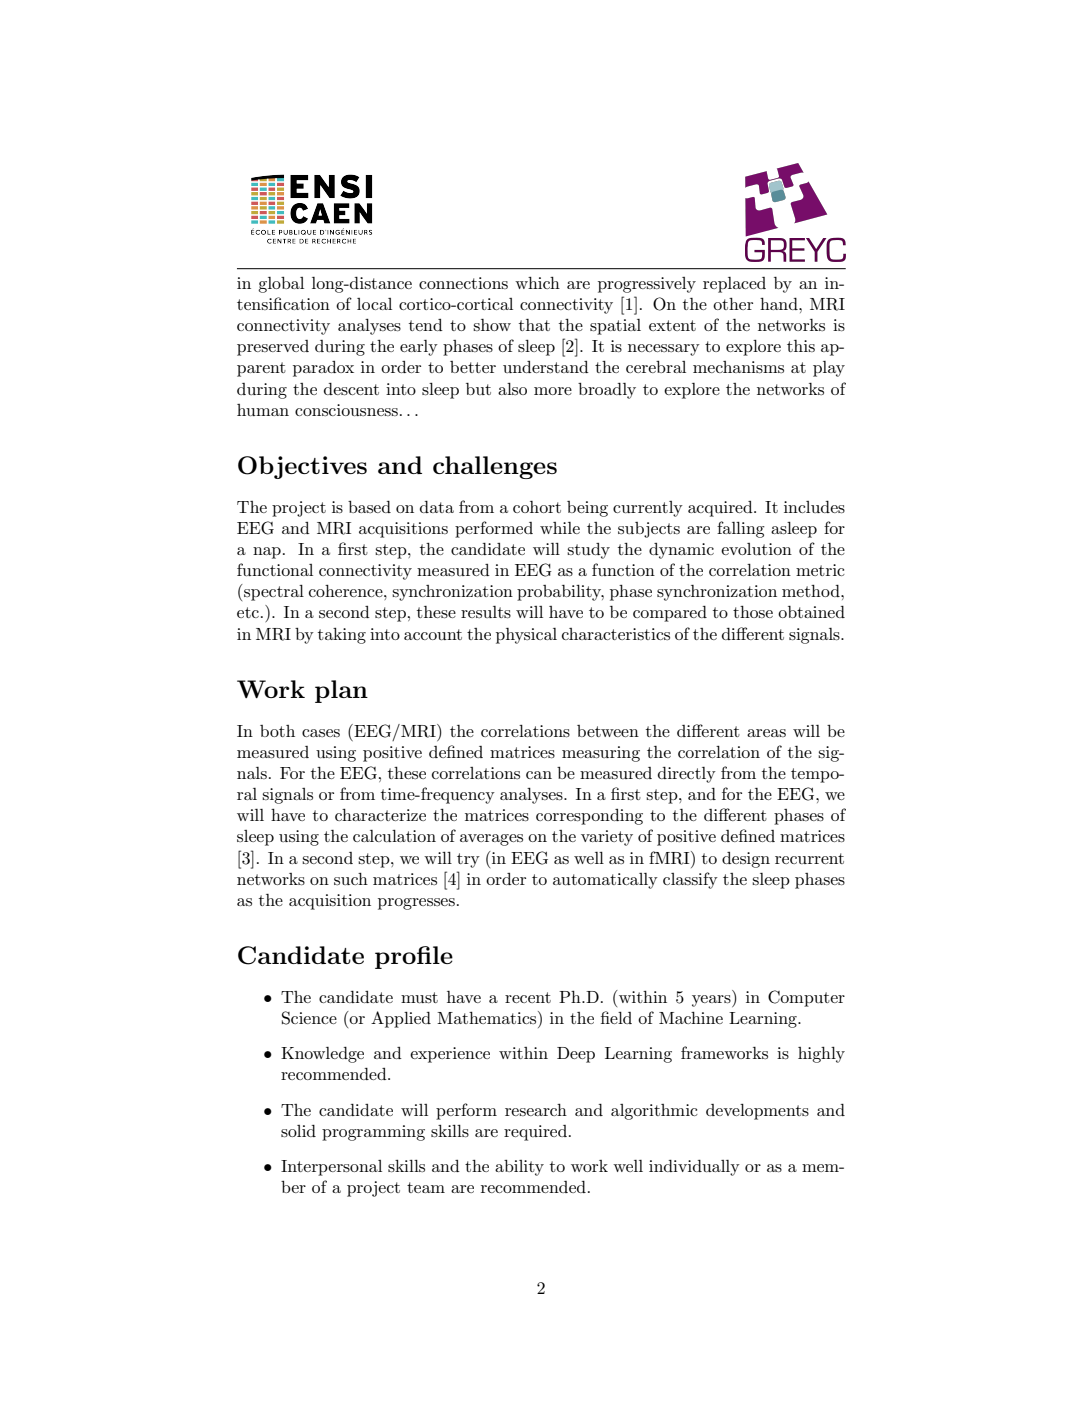 This screenshot has width=1084, height=1402. Describe the element at coordinates (780, 304) in the screenshot. I see `hand` at that location.
